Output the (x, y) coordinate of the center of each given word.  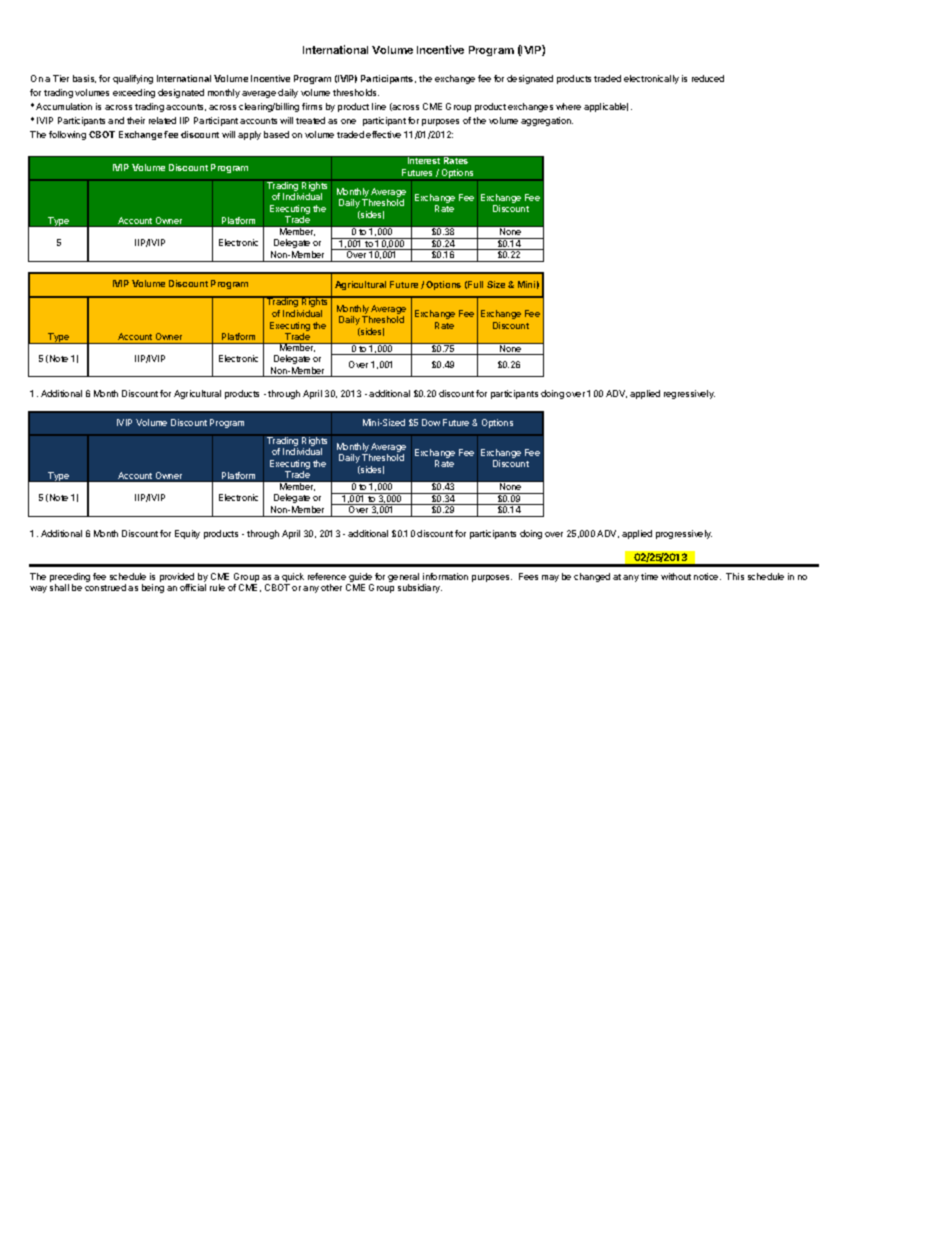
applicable (606, 107)
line (379, 106)
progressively (684, 534)
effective (383, 134)
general (403, 579)
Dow (431, 422)
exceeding (134, 93)
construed (105, 587)
